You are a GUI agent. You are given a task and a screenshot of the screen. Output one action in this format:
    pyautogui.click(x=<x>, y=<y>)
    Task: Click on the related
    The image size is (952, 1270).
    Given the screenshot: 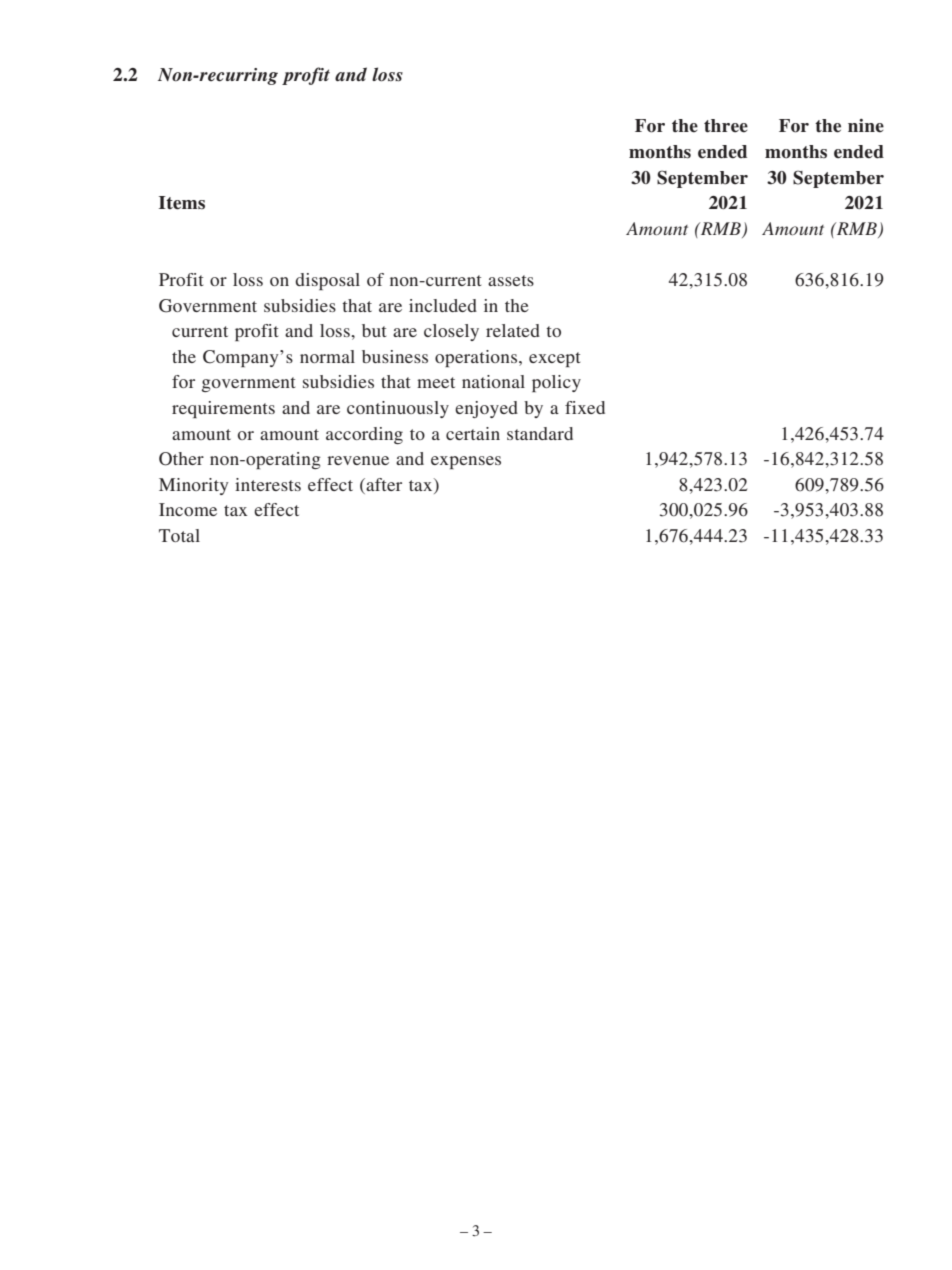 What is the action you would take?
    pyautogui.click(x=513, y=330)
